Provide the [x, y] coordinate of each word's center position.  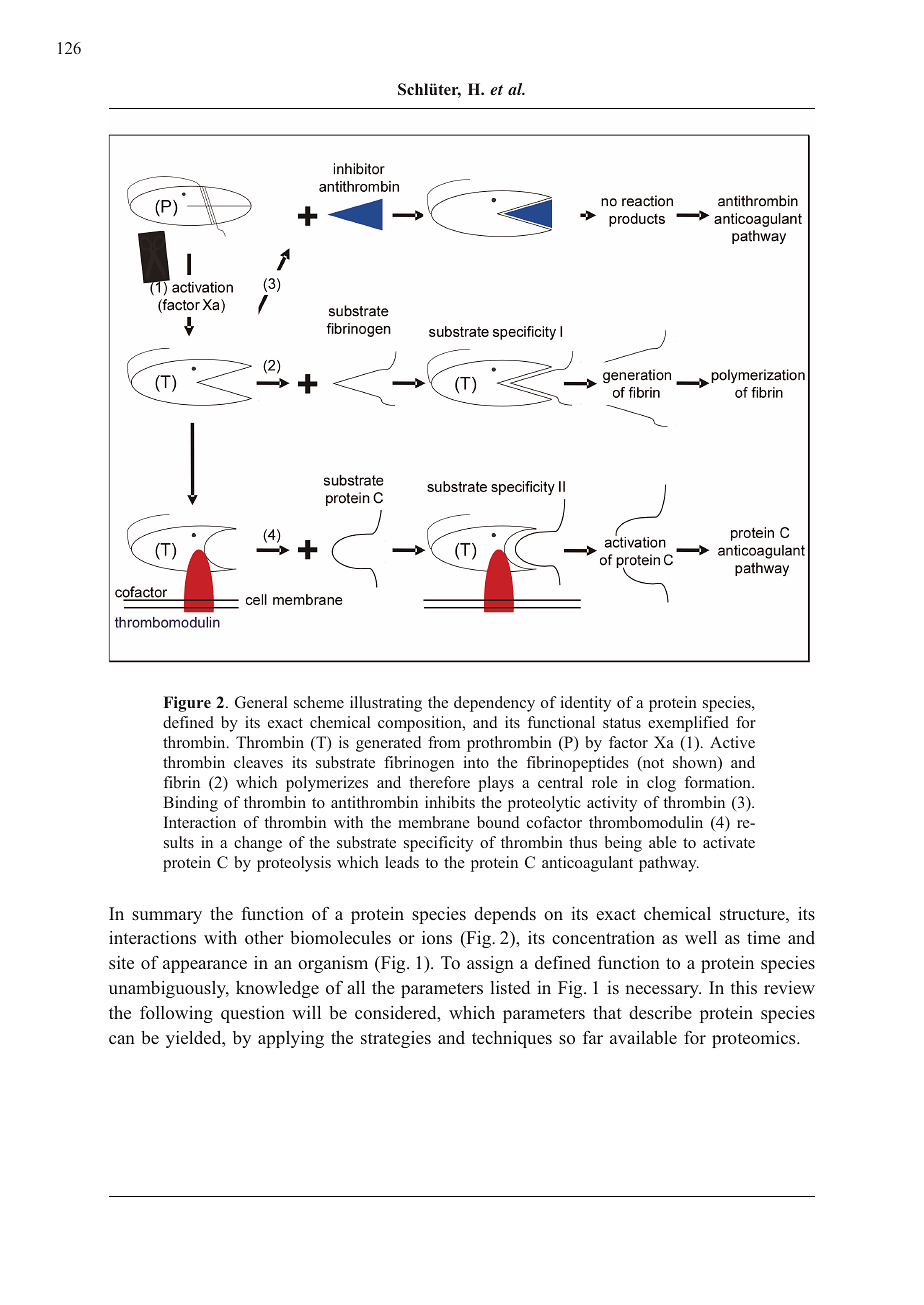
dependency [494, 704]
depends [505, 915]
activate [729, 842]
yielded [195, 1039]
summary [167, 917]
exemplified [688, 724]
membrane [434, 822]
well [701, 937]
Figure [187, 704]
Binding [190, 804]
